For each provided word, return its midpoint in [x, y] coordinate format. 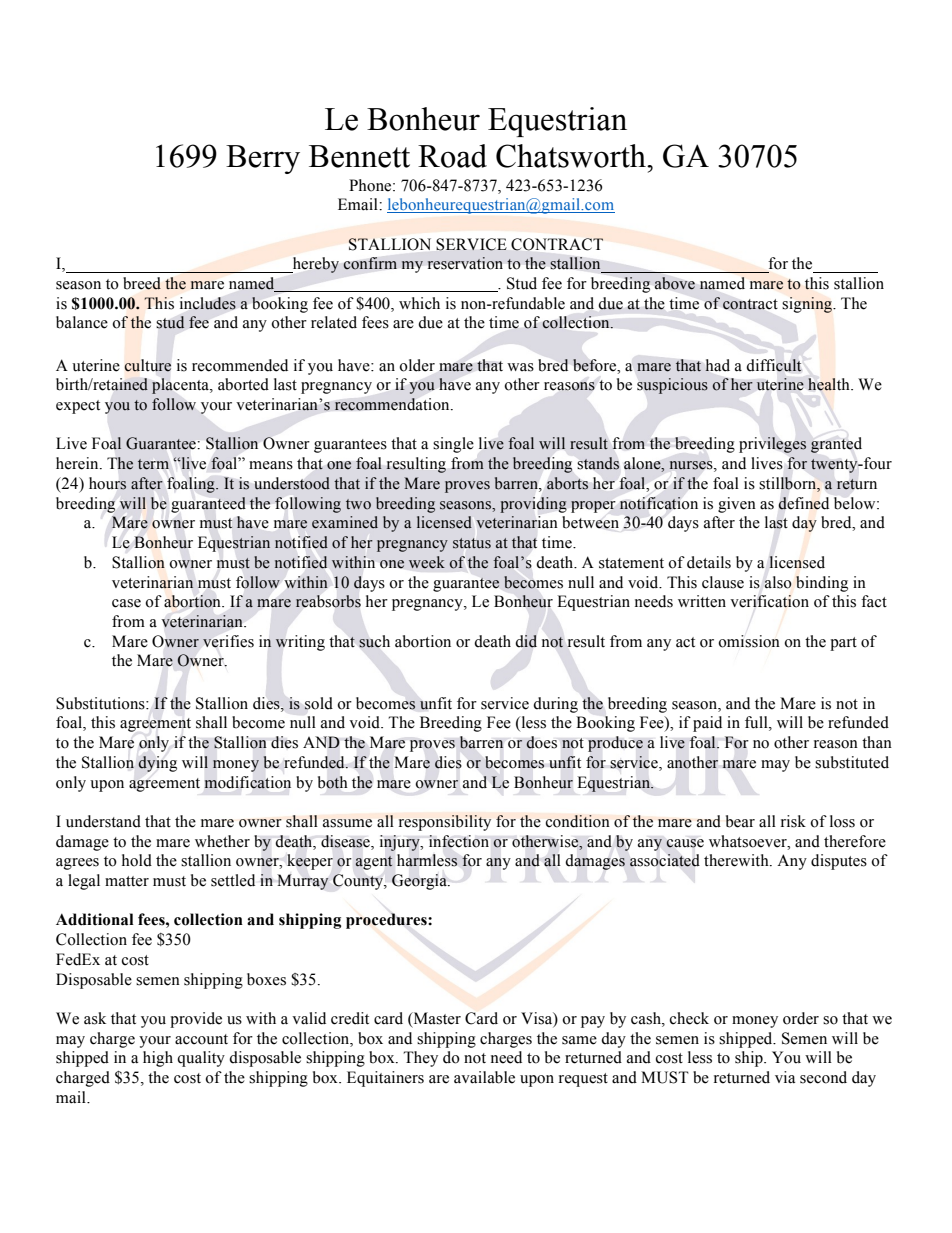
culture [148, 365]
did [526, 641]
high [158, 1059]
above [675, 283]
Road [452, 156]
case [126, 603]
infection [459, 841]
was [520, 367]
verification [769, 601]
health [830, 384]
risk [793, 821]
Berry [263, 159]
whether [222, 841]
